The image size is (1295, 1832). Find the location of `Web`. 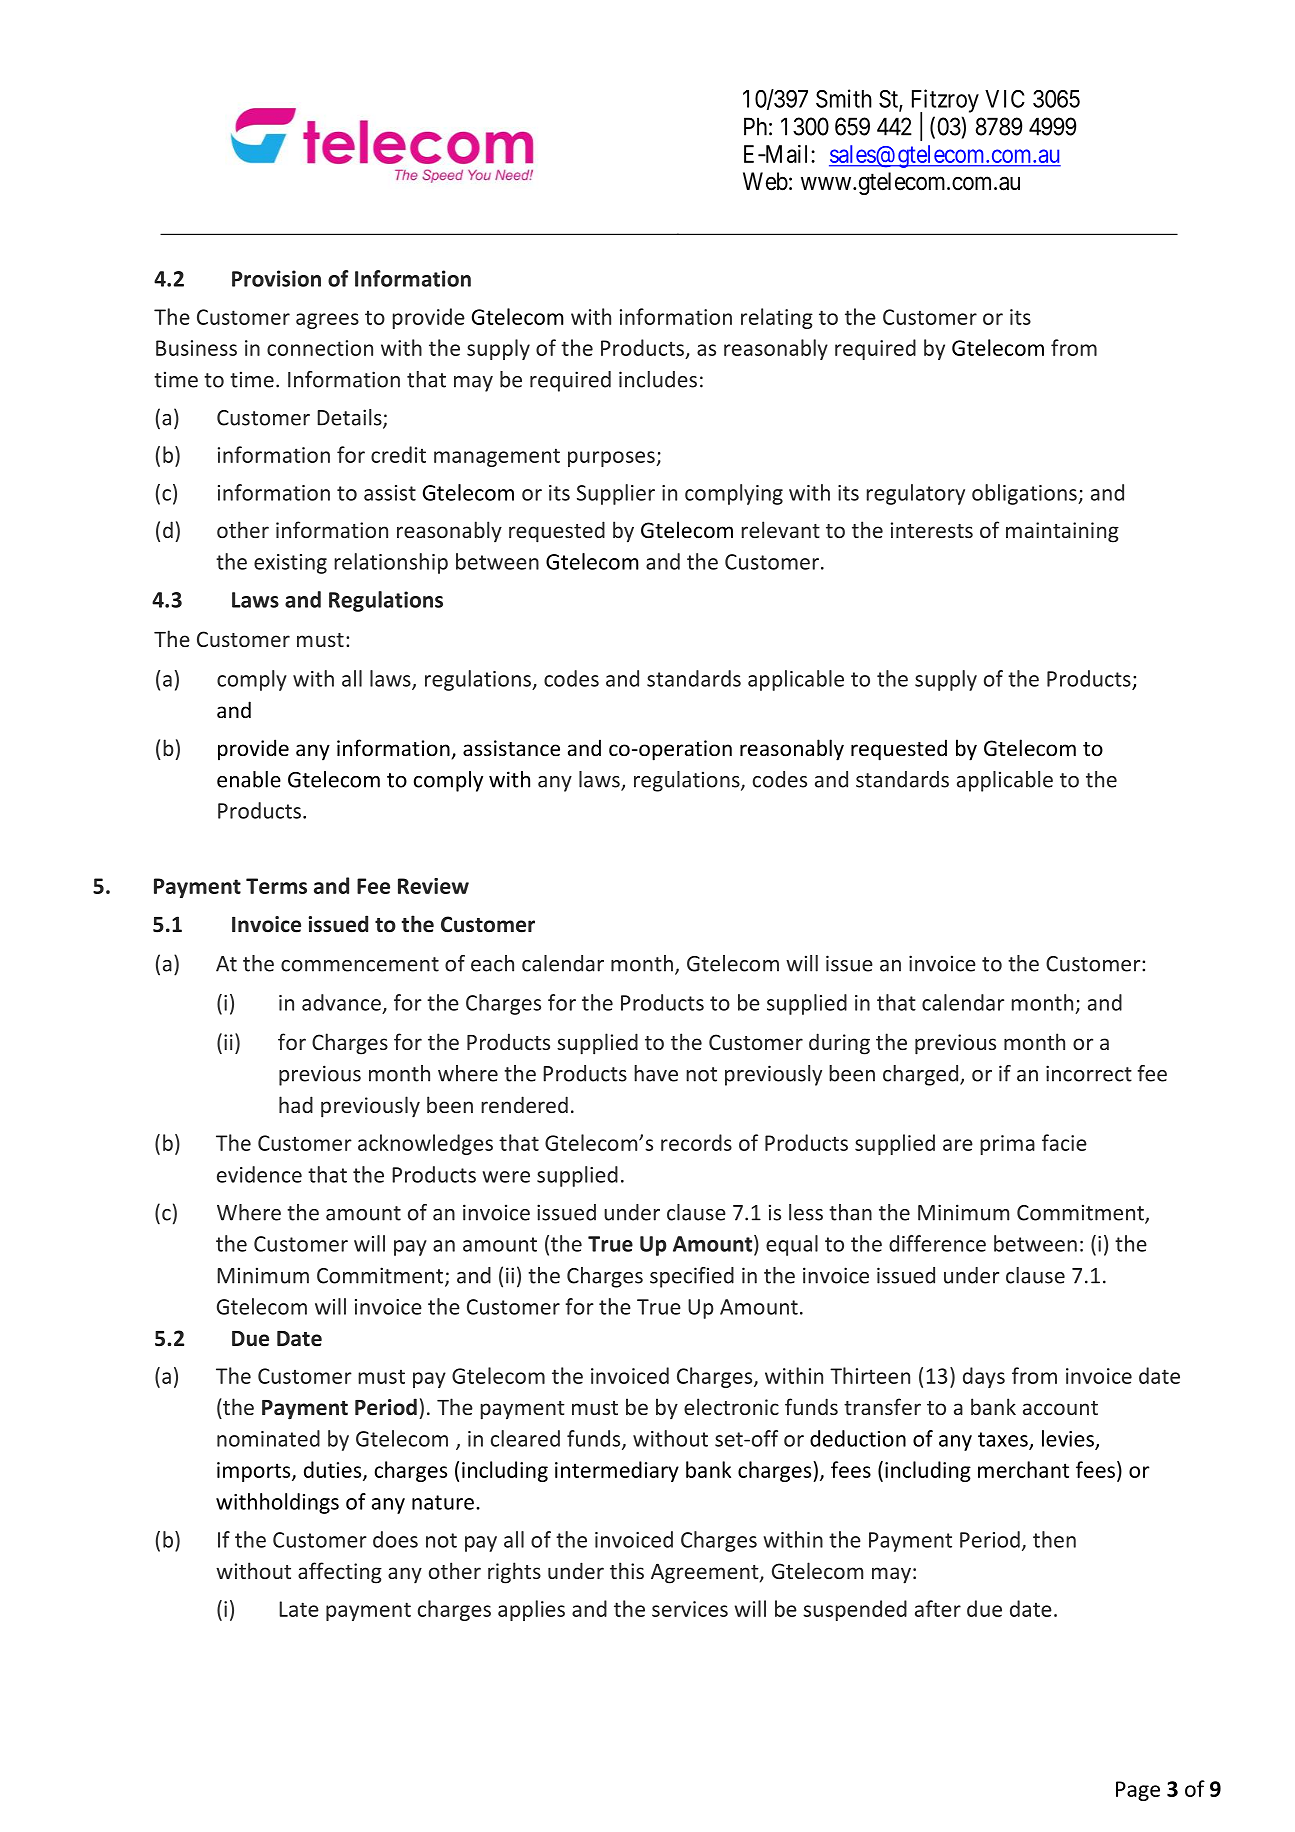

Web is located at coordinates (765, 181).
